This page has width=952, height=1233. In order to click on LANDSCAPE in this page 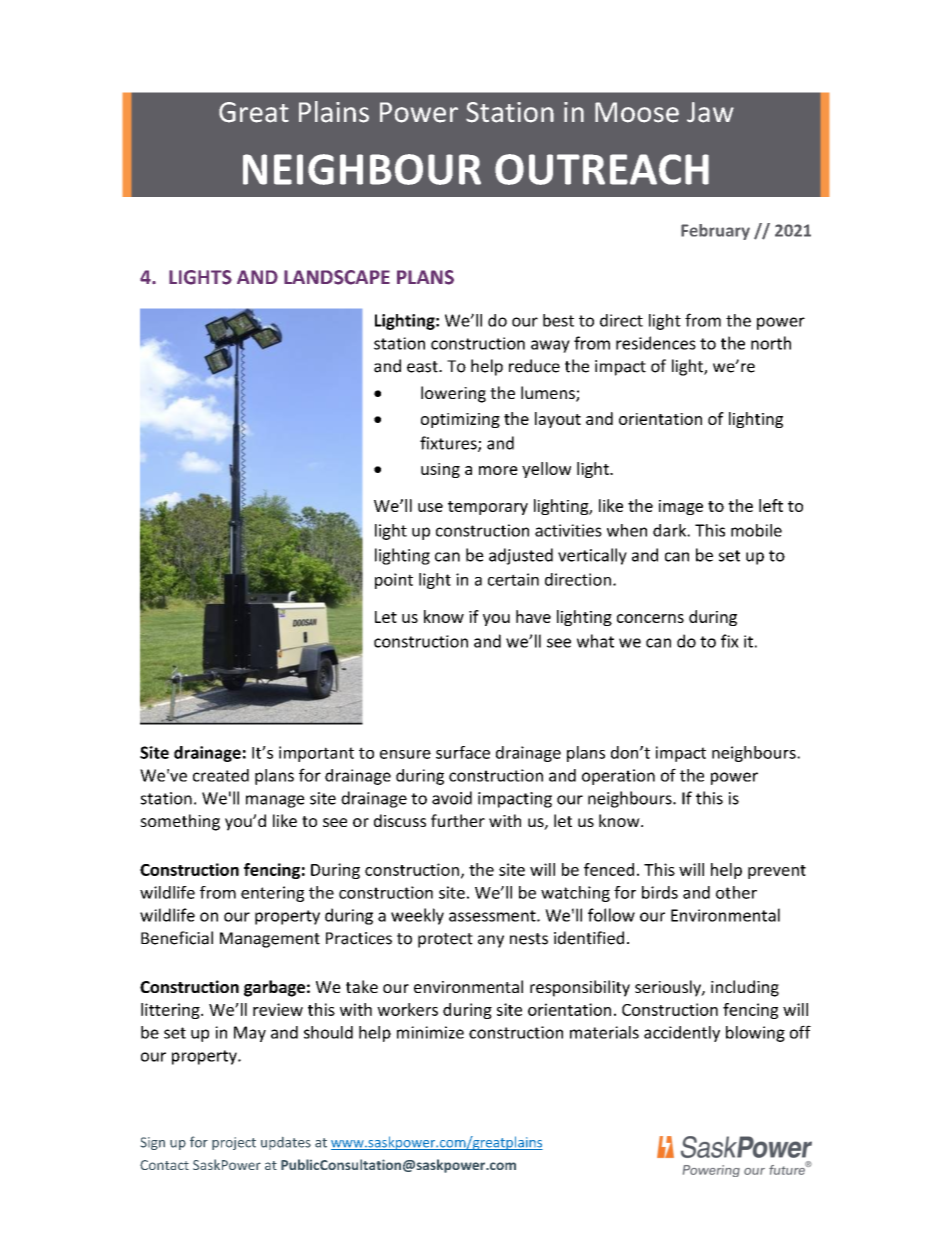, I will do `click(337, 277)`.
